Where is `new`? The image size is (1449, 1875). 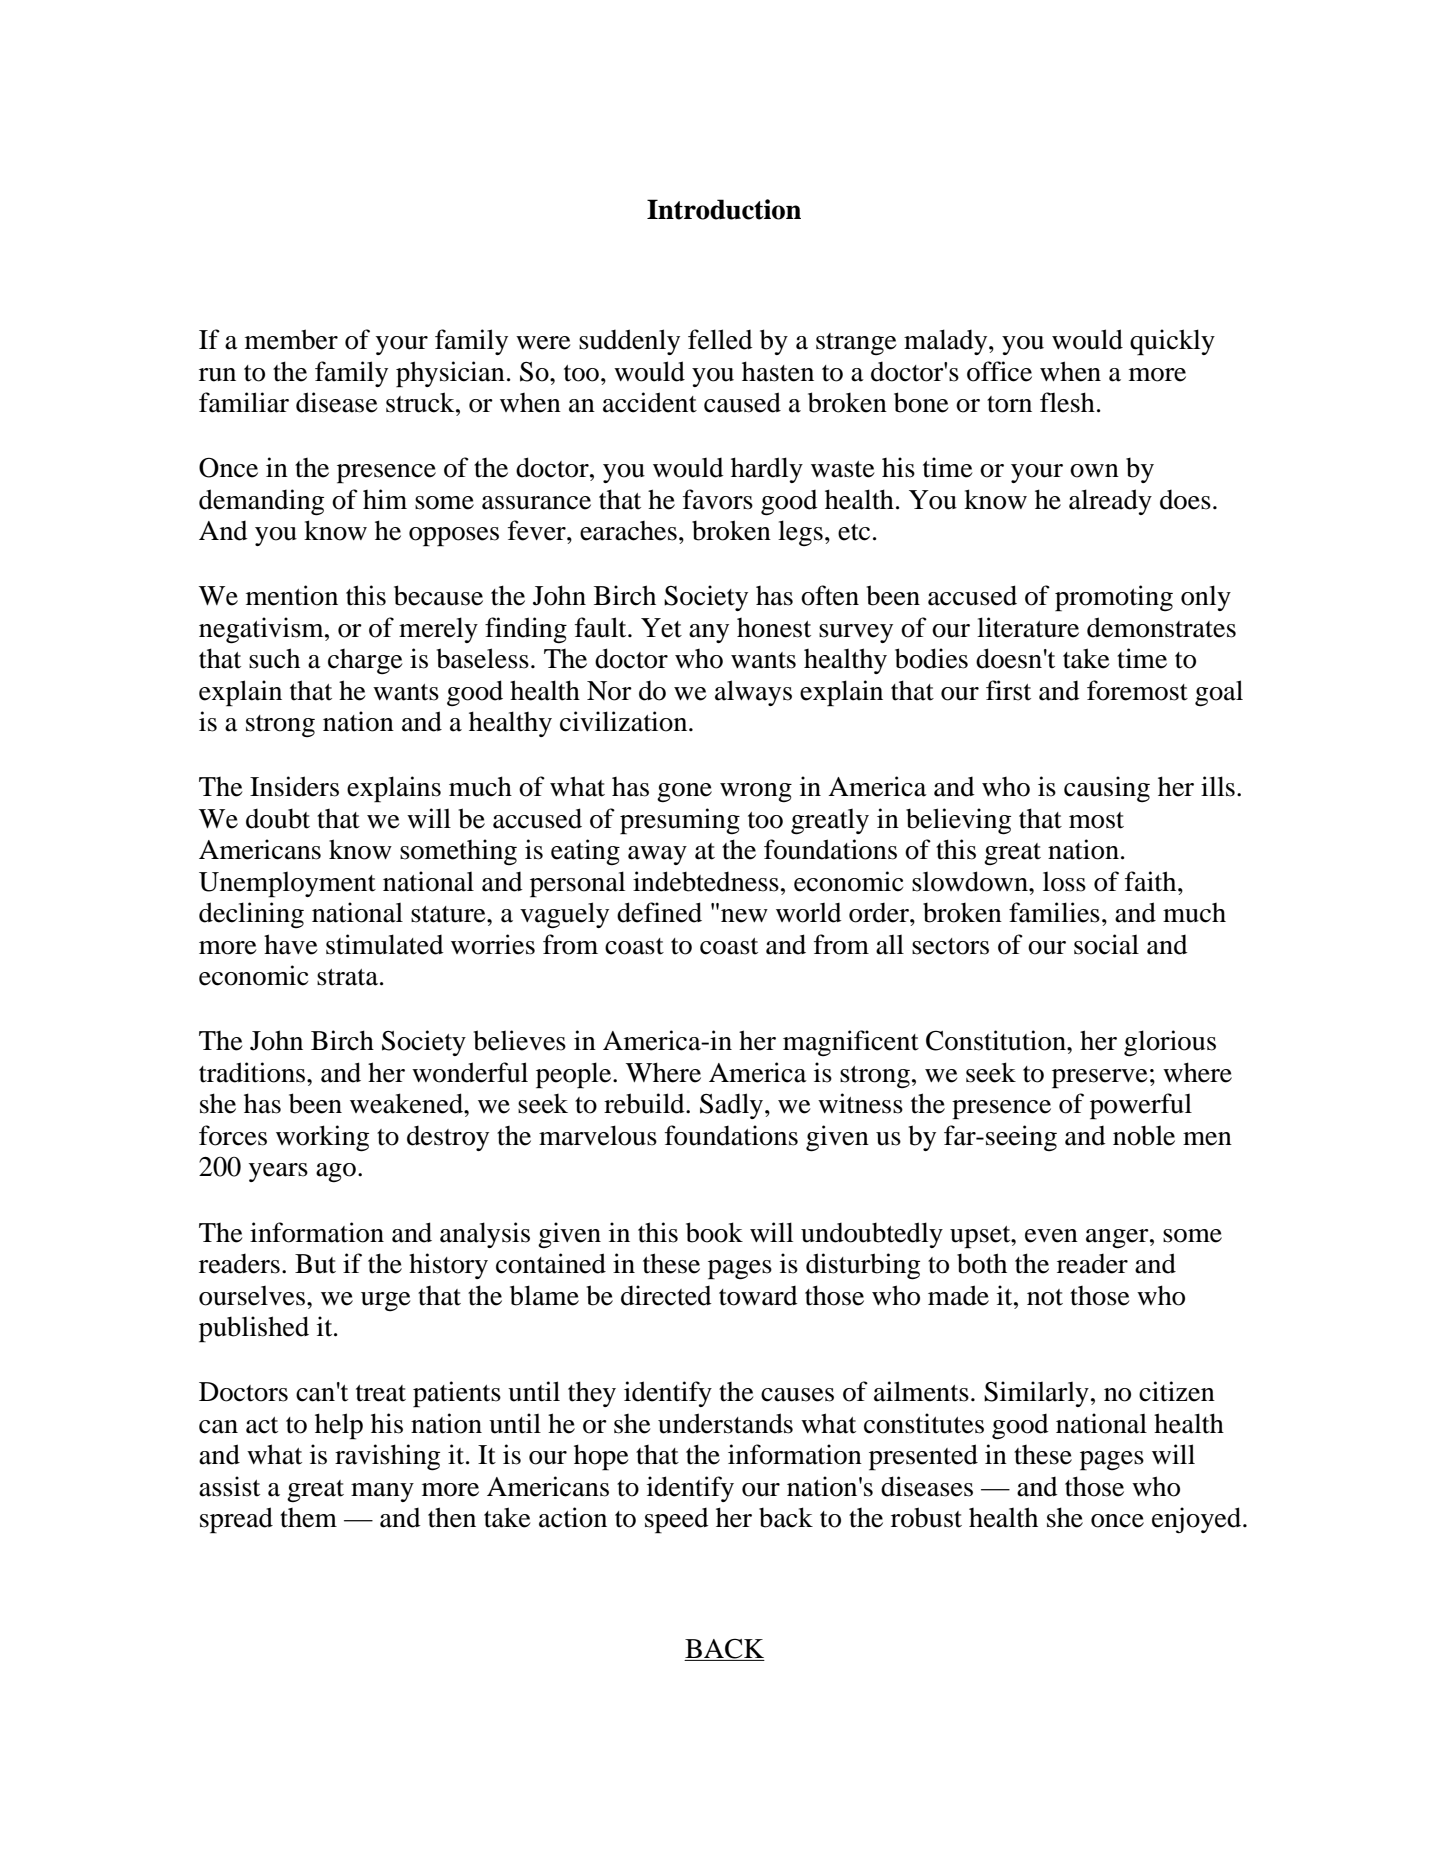
new is located at coordinates (744, 916).
